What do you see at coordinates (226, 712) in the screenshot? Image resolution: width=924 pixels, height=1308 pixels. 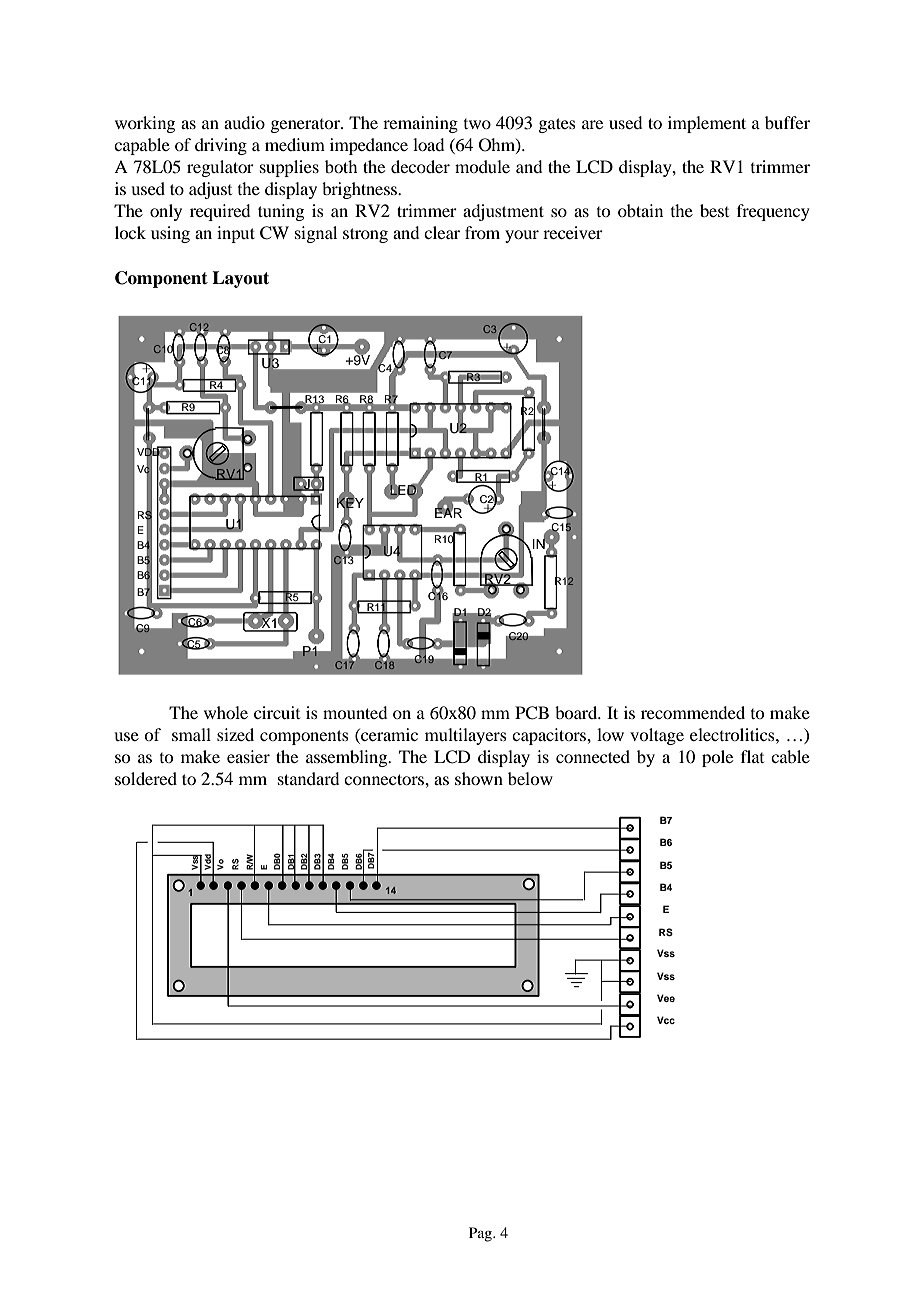 I see `whole` at bounding box center [226, 712].
